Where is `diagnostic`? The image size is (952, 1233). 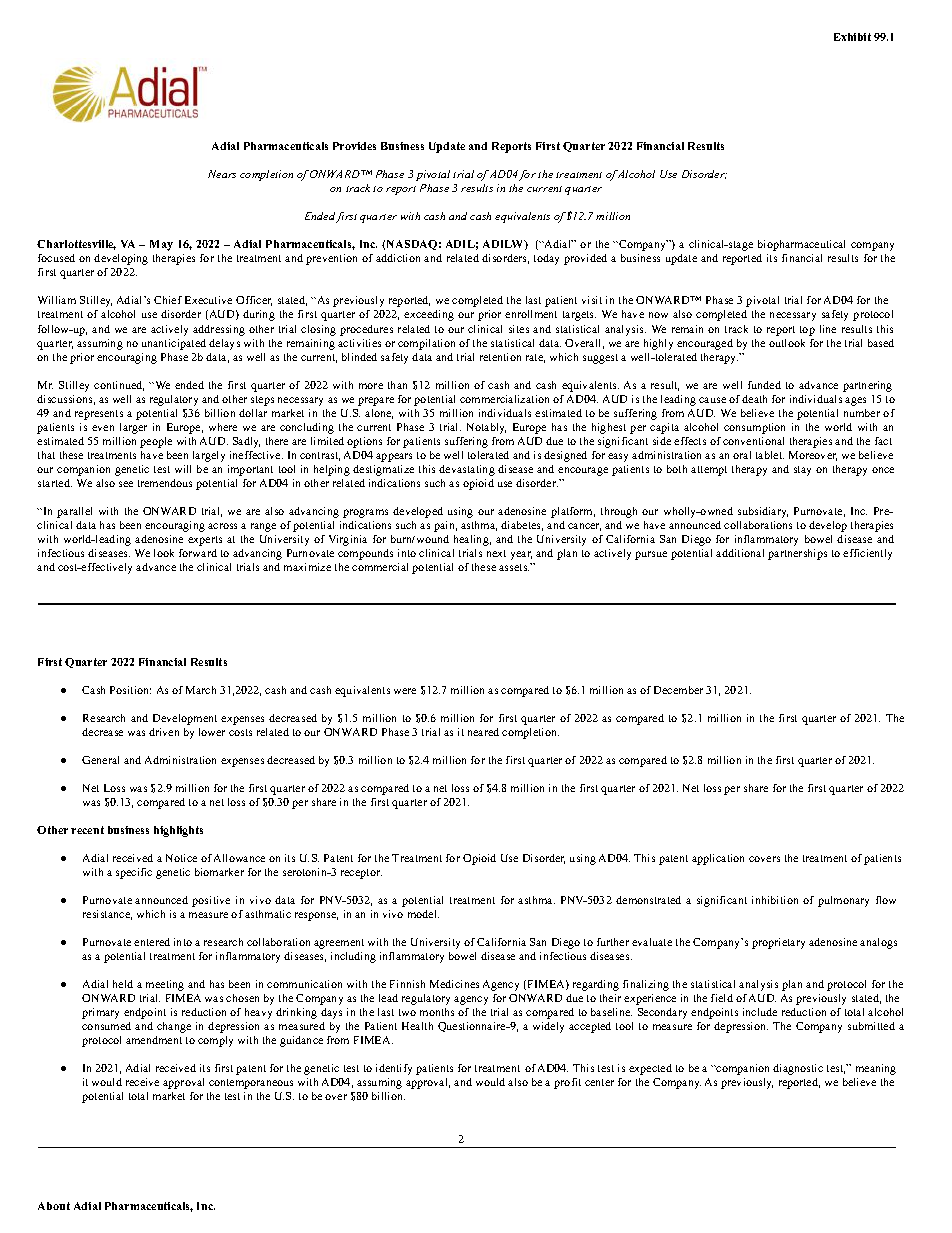
diagnostic is located at coordinates (798, 1069).
